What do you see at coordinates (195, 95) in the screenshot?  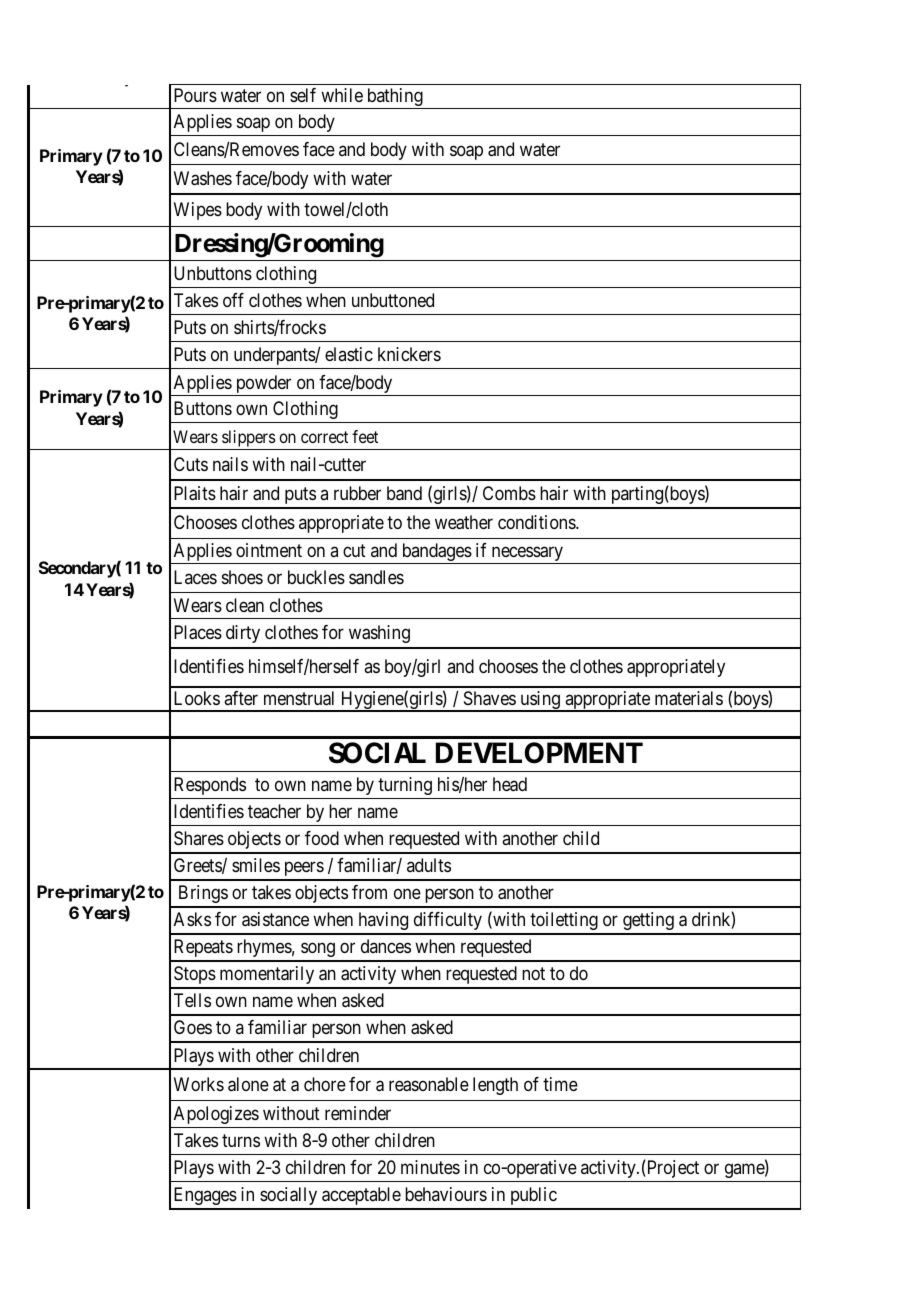 I see `Pours` at bounding box center [195, 95].
